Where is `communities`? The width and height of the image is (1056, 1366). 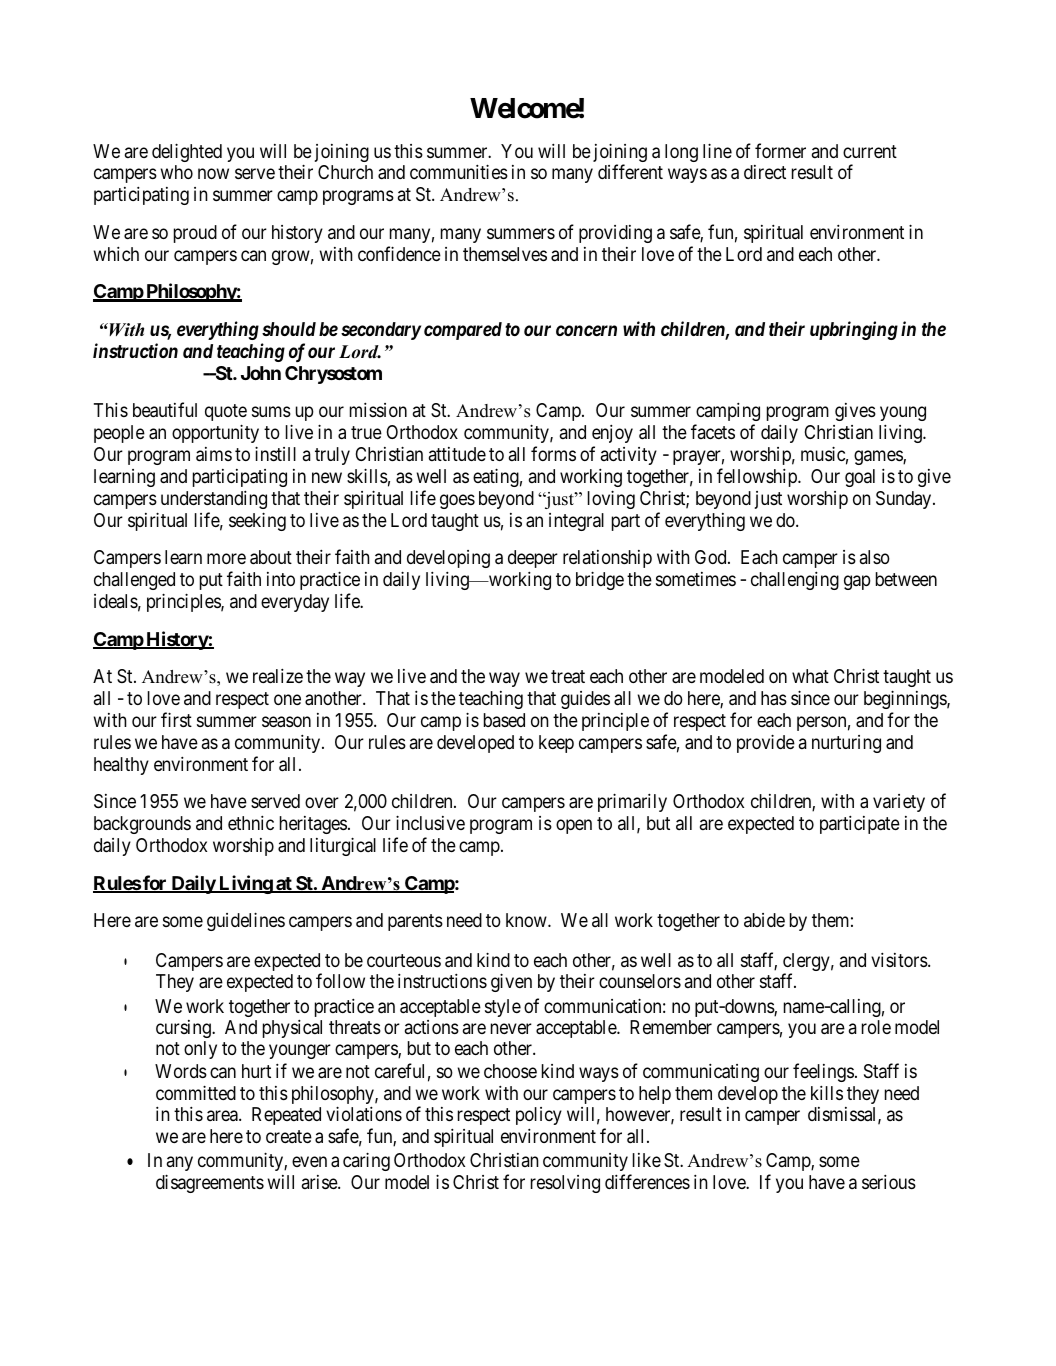 communities is located at coordinates (459, 171).
